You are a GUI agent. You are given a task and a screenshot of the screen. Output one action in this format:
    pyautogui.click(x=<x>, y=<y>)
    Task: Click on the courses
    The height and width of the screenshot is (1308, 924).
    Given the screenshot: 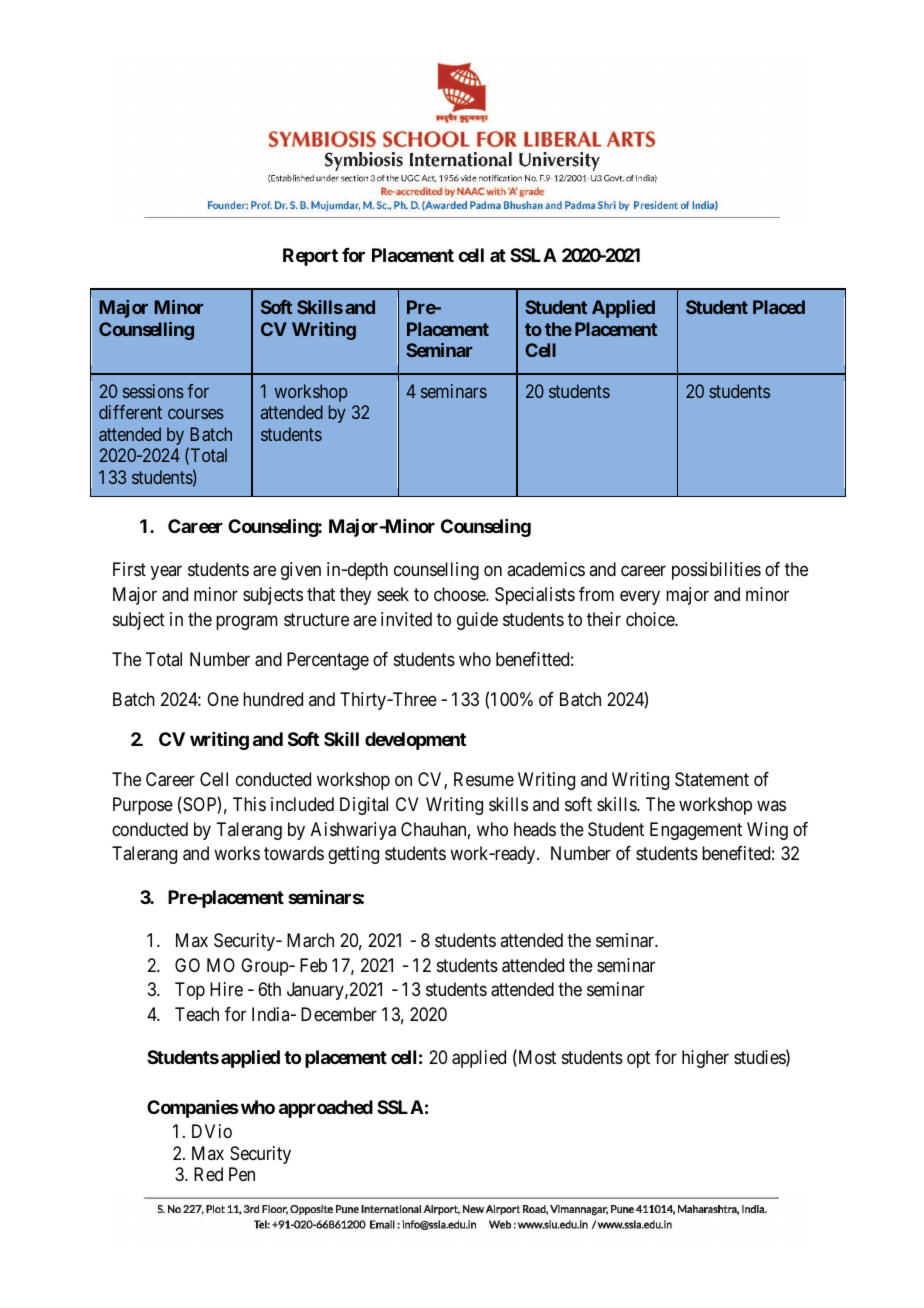 What is the action you would take?
    pyautogui.click(x=196, y=414)
